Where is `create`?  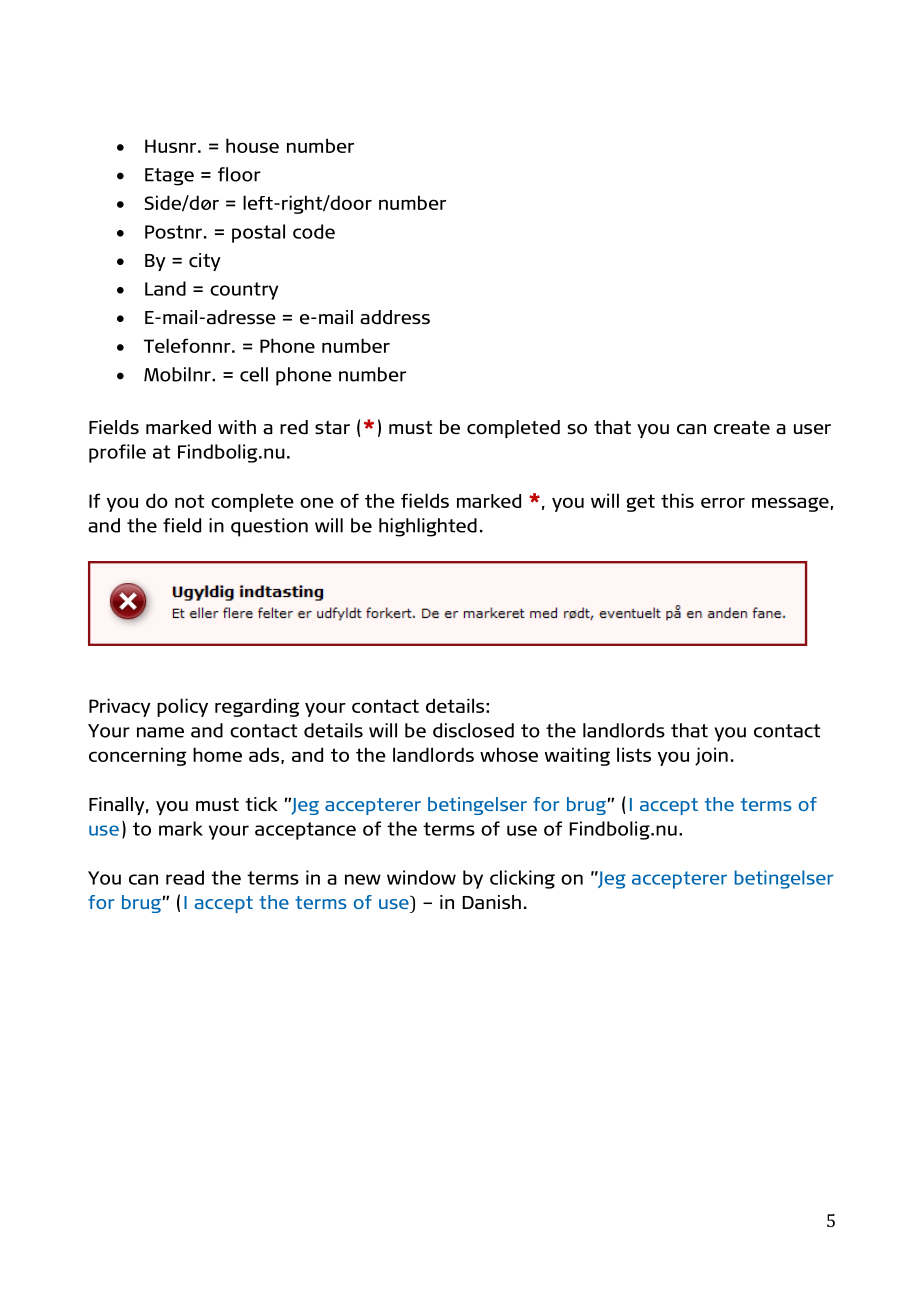 create is located at coordinates (742, 428).
